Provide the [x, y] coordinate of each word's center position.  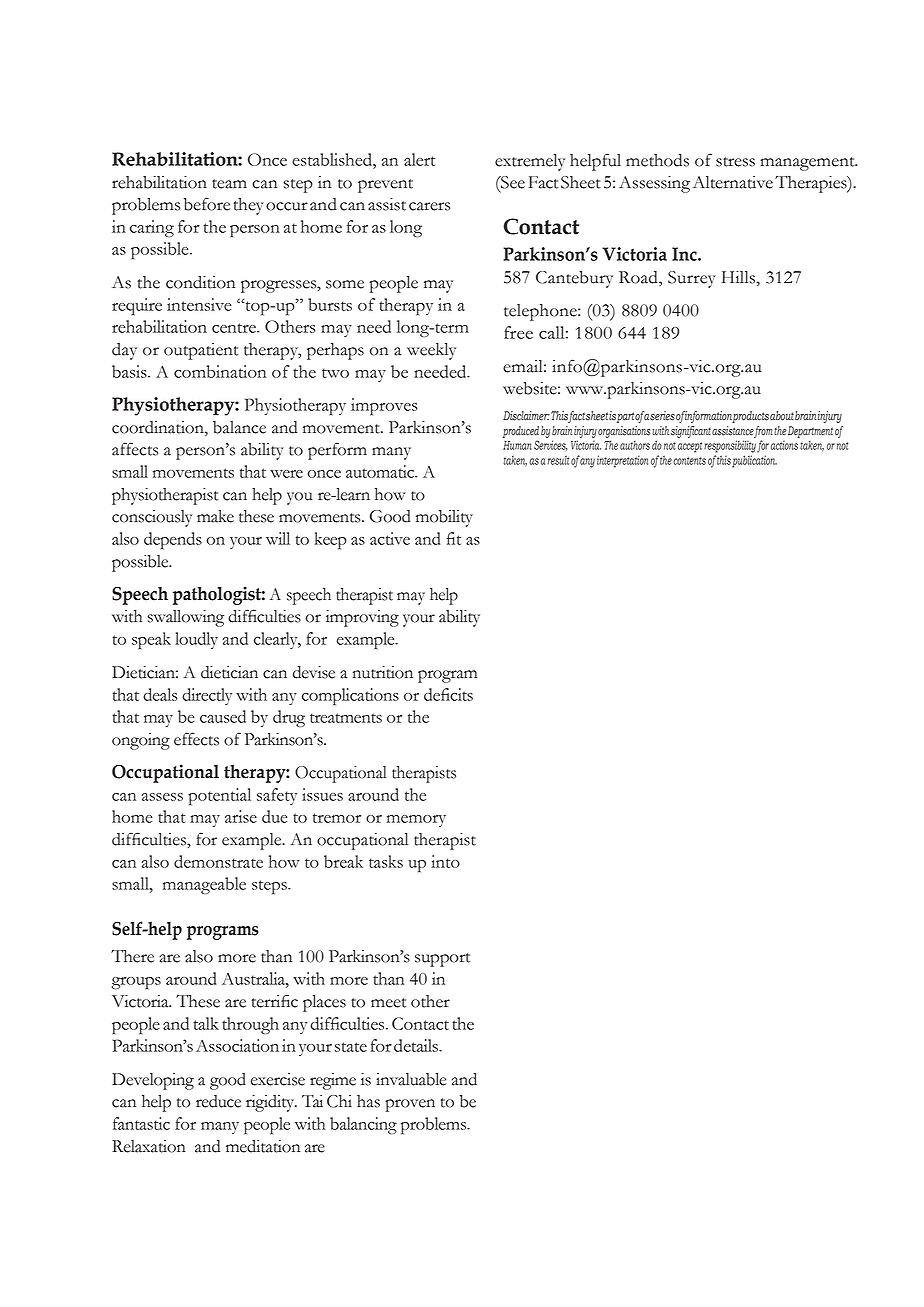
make [215, 516]
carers [429, 206]
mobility [444, 518]
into [445, 861]
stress [735, 162]
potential [219, 797]
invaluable [411, 1079]
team [229, 184]
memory [416, 821]
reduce [218, 1101]
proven [410, 1105]
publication [754, 461]
